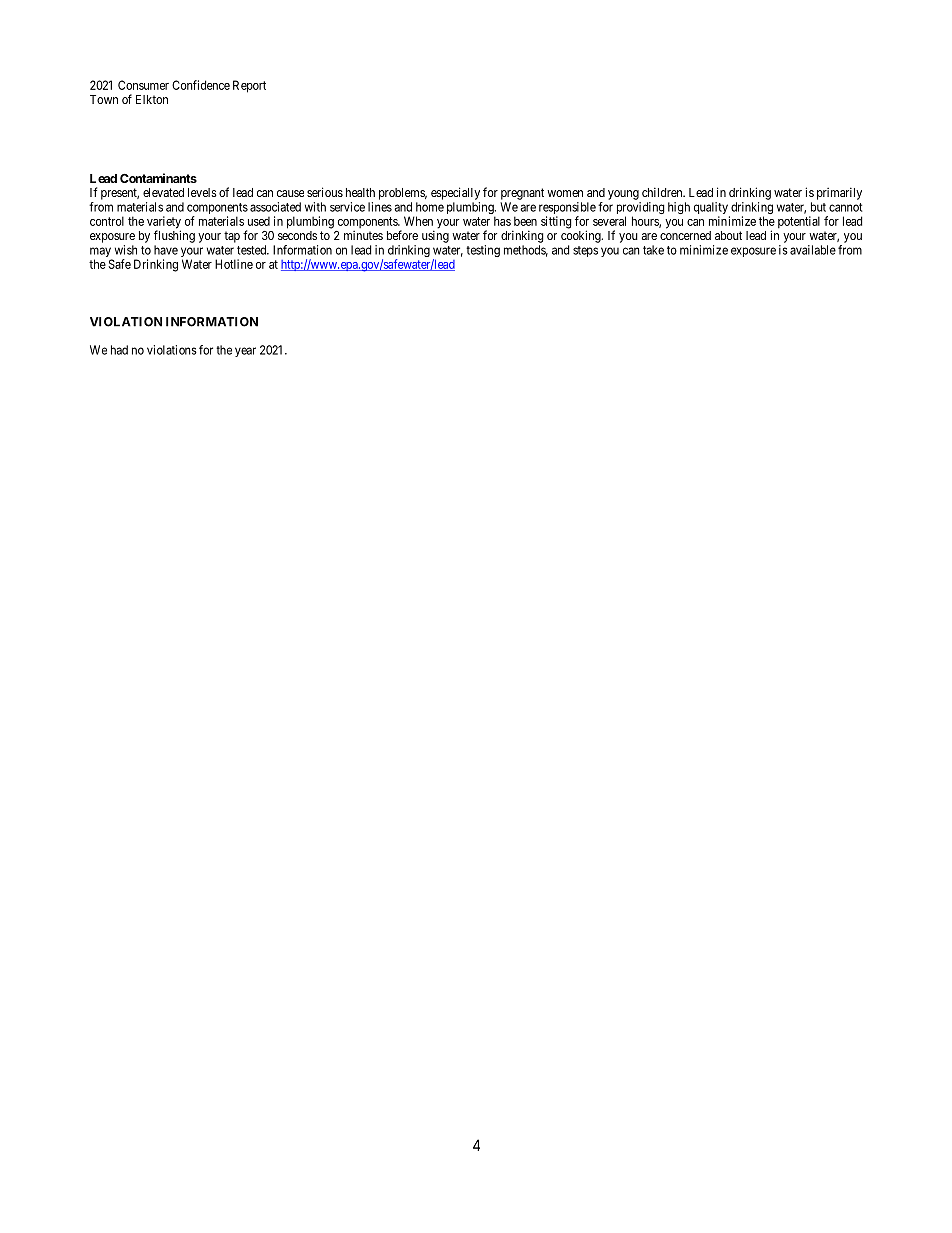 This document has width=952, height=1233. Describe the element at coordinates (234, 264) in the document. I see `Hotline` at that location.
